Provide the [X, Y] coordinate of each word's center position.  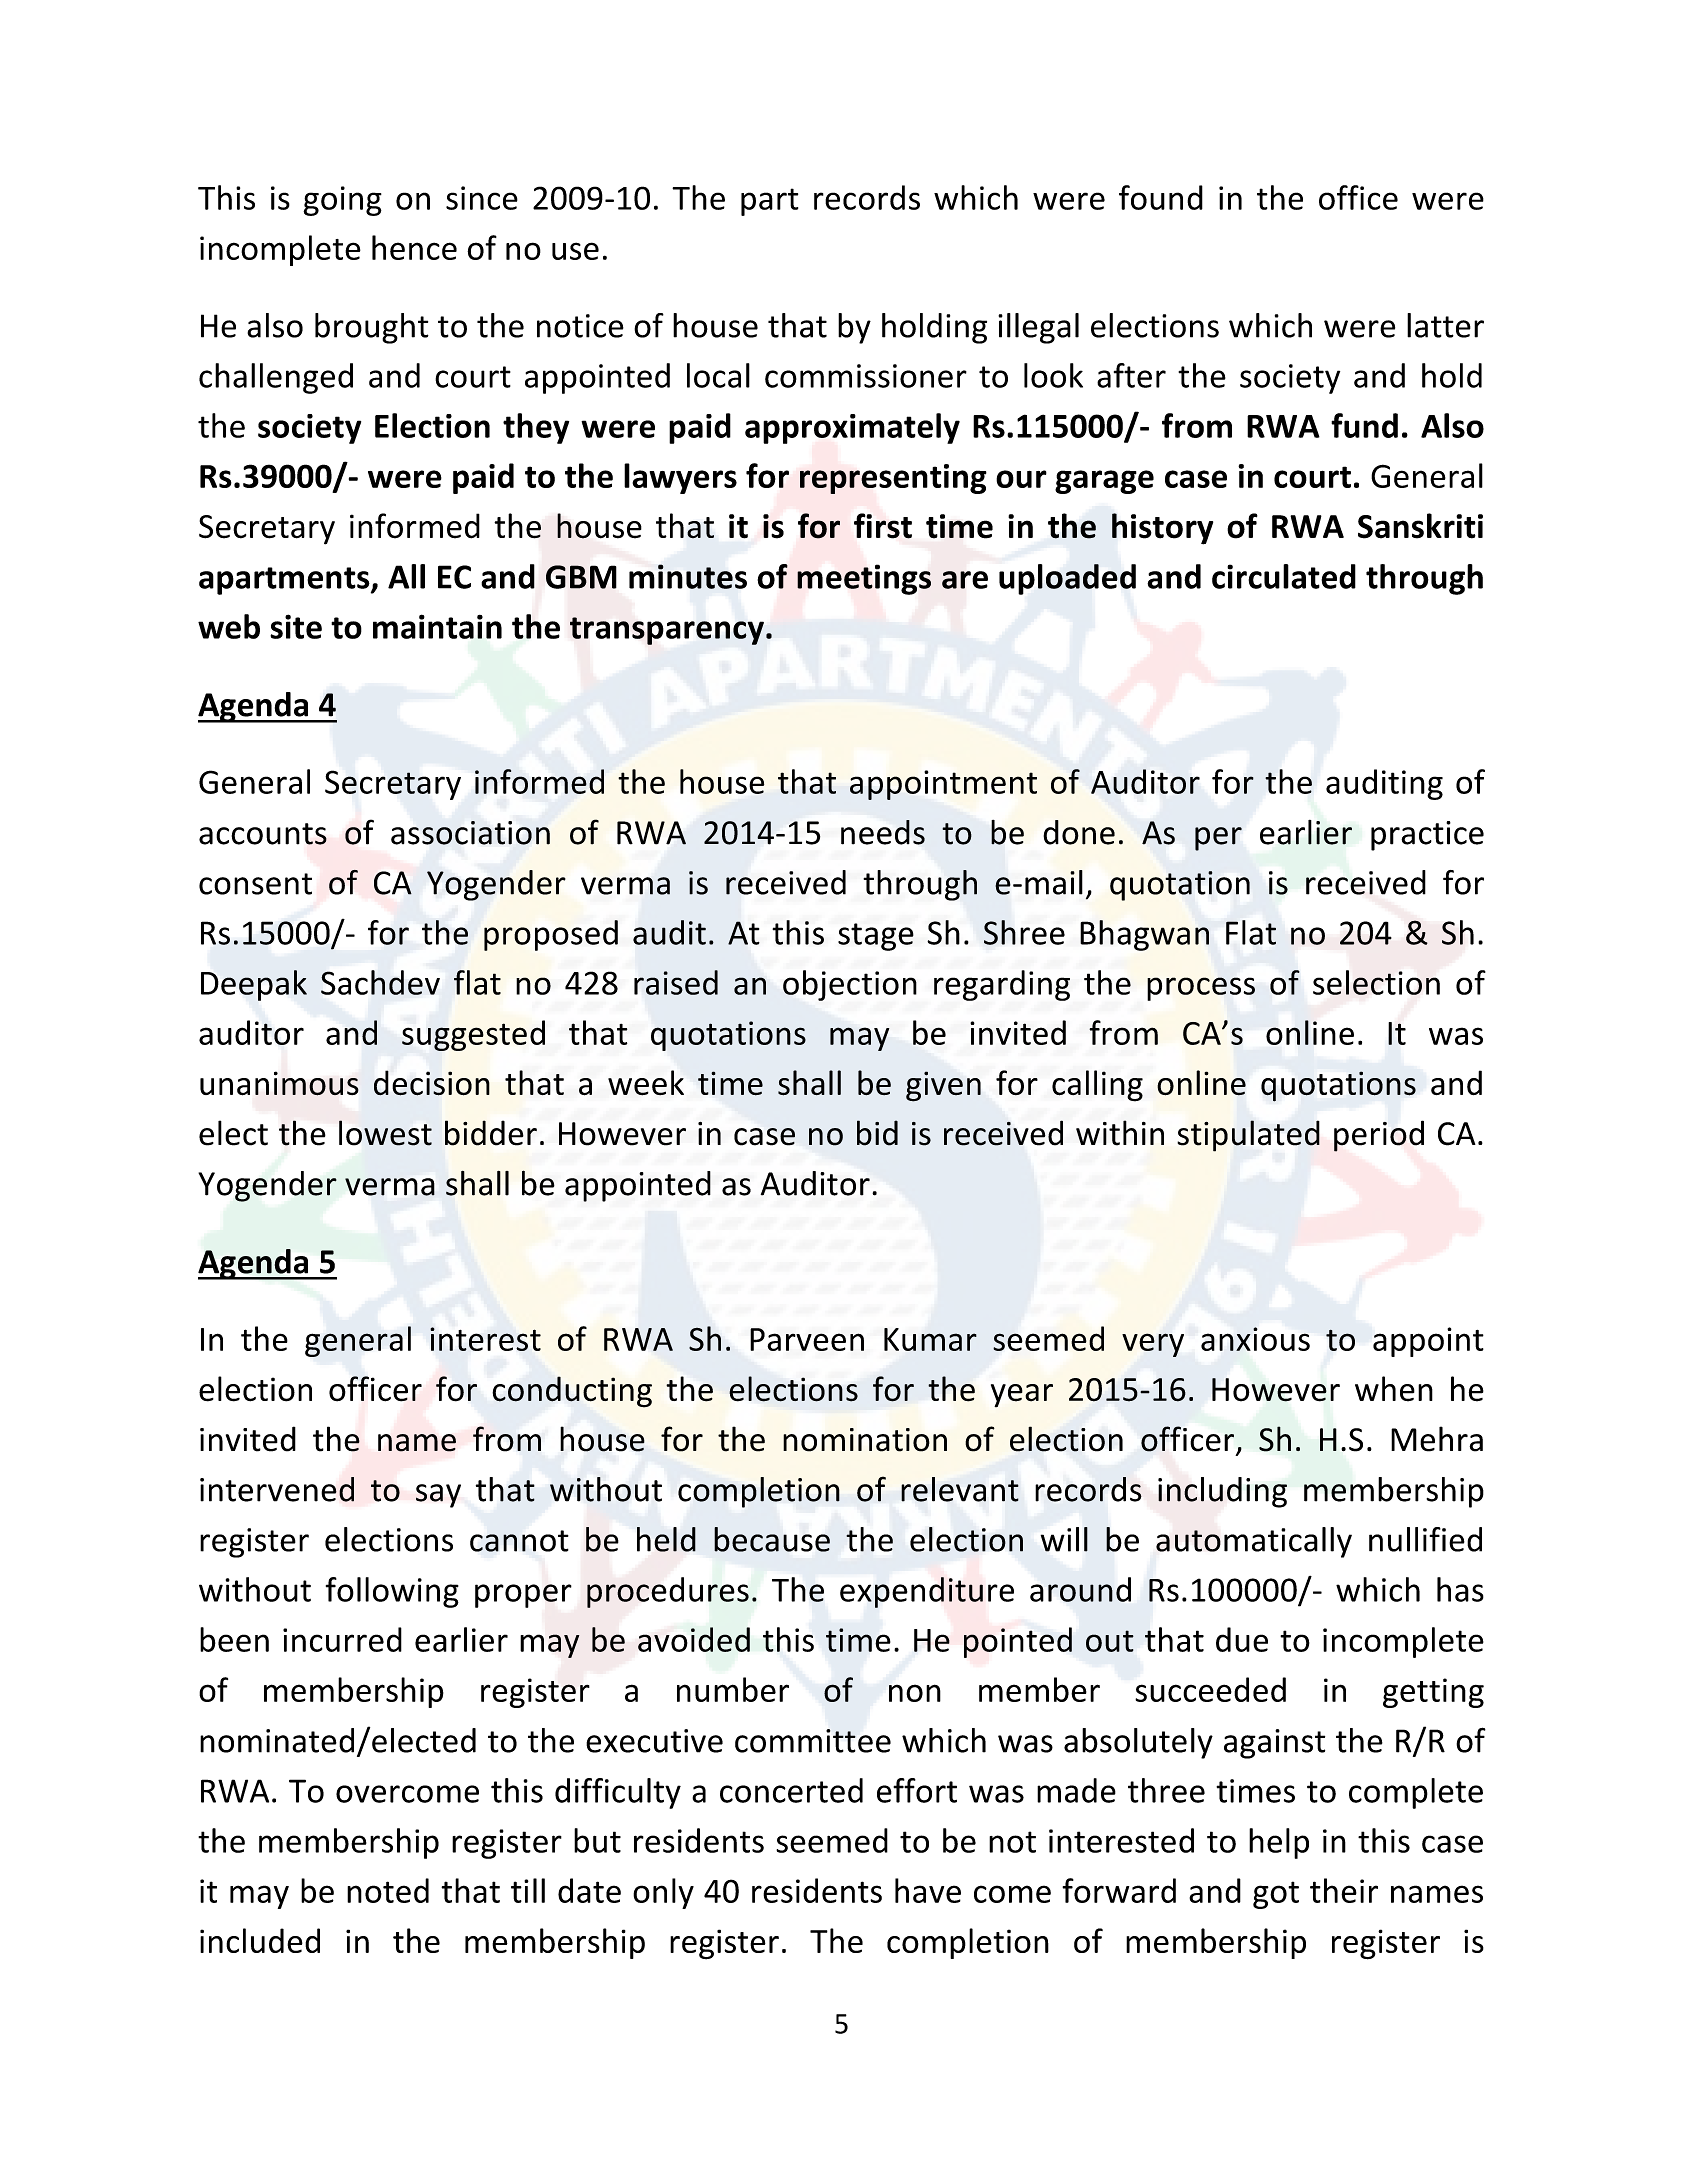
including [1222, 1492]
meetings [864, 579]
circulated [1284, 576]
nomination [865, 1440]
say [438, 1496]
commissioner [866, 376]
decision [432, 1083]
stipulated [1248, 1136]
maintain [437, 626]
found [1161, 197]
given [943, 1086]
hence [414, 247]
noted [388, 1890]
